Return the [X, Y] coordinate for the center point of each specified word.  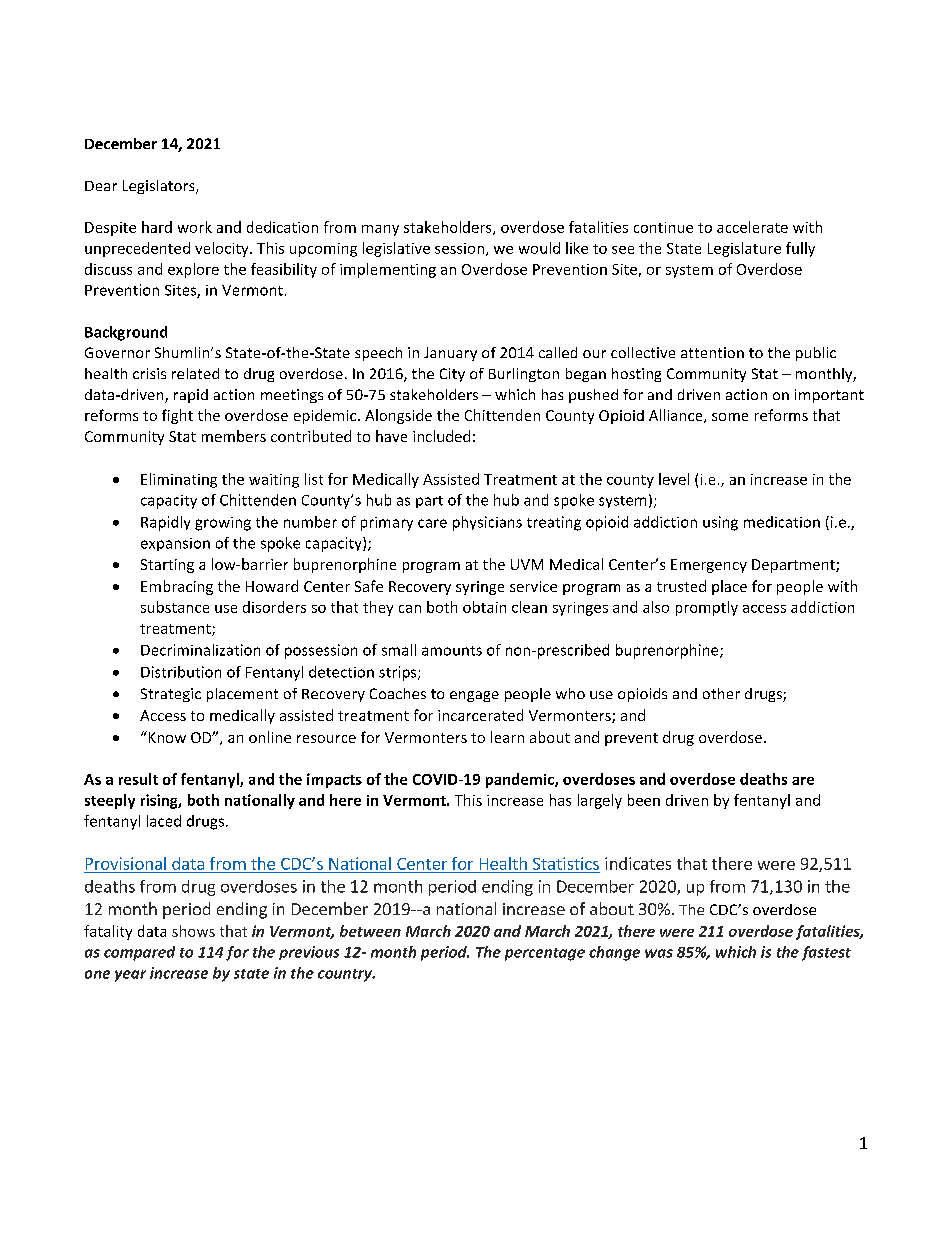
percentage [545, 954]
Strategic [171, 695]
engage [474, 696]
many [380, 230]
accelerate [752, 227]
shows [193, 931]
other [721, 693]
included [441, 436]
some [730, 417]
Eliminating [179, 480]
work [195, 227]
